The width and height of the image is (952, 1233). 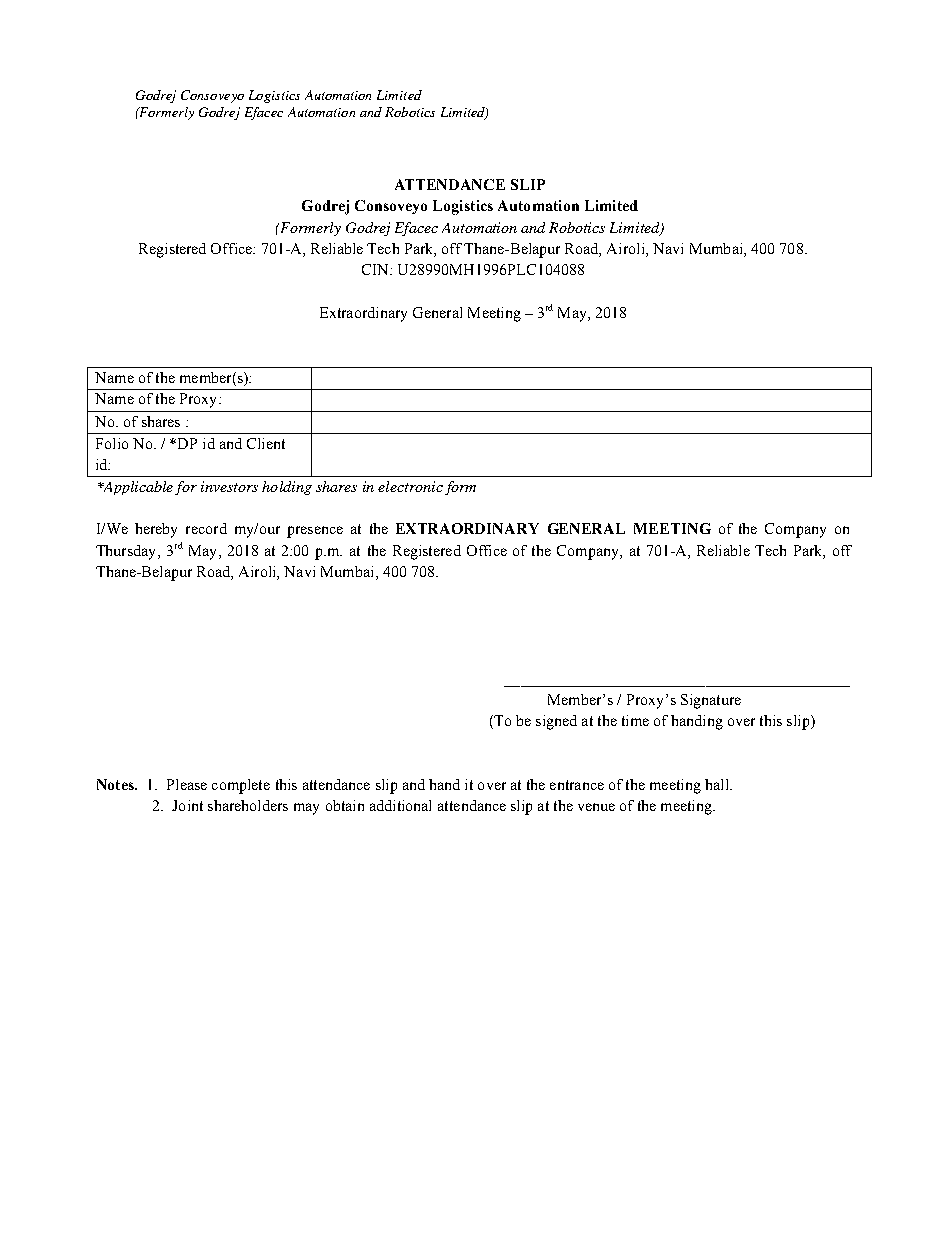 What do you see at coordinates (711, 701) in the image?
I see `Signature` at bounding box center [711, 701].
